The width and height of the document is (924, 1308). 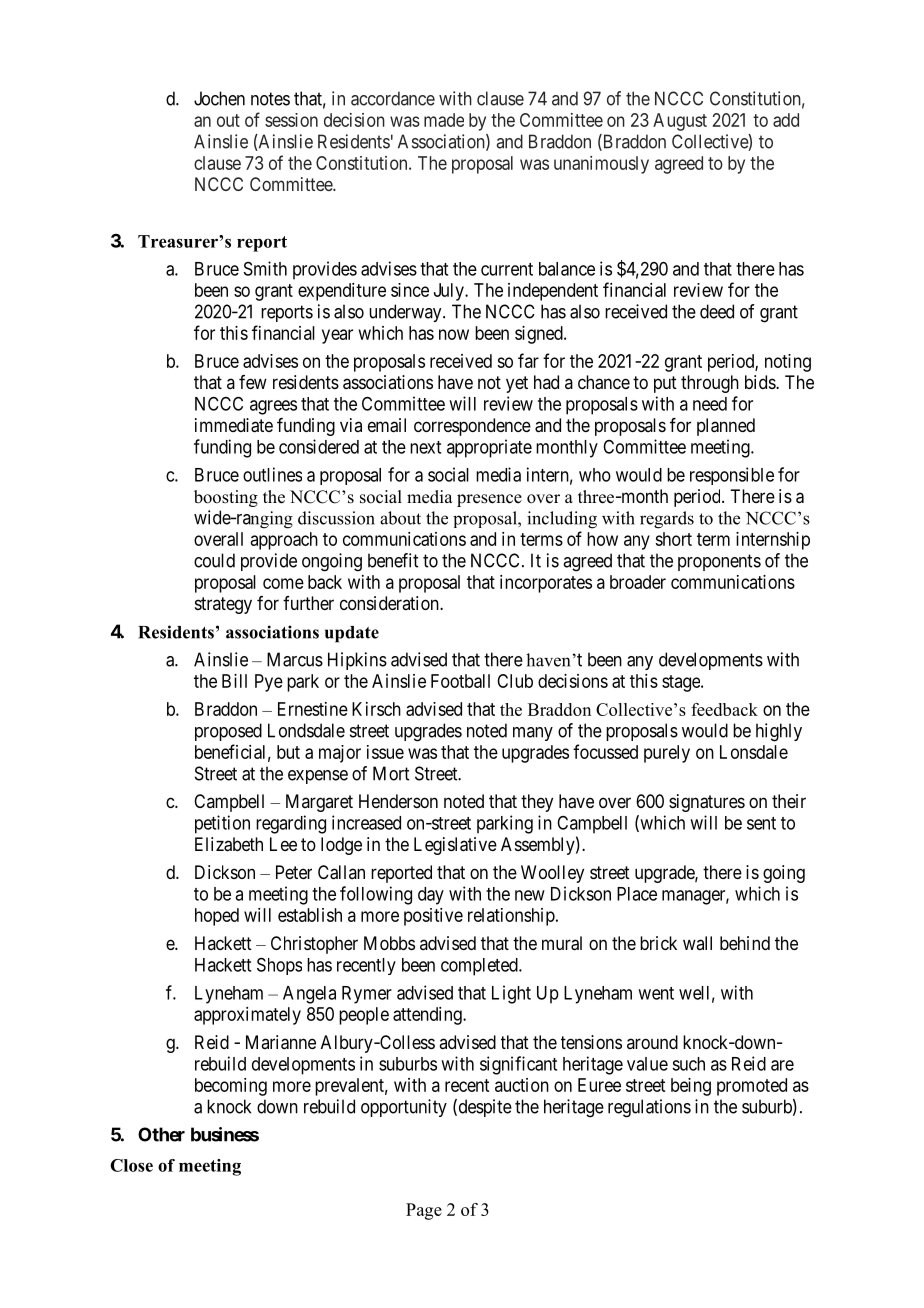 I want to click on Legislative, so click(x=455, y=846).
